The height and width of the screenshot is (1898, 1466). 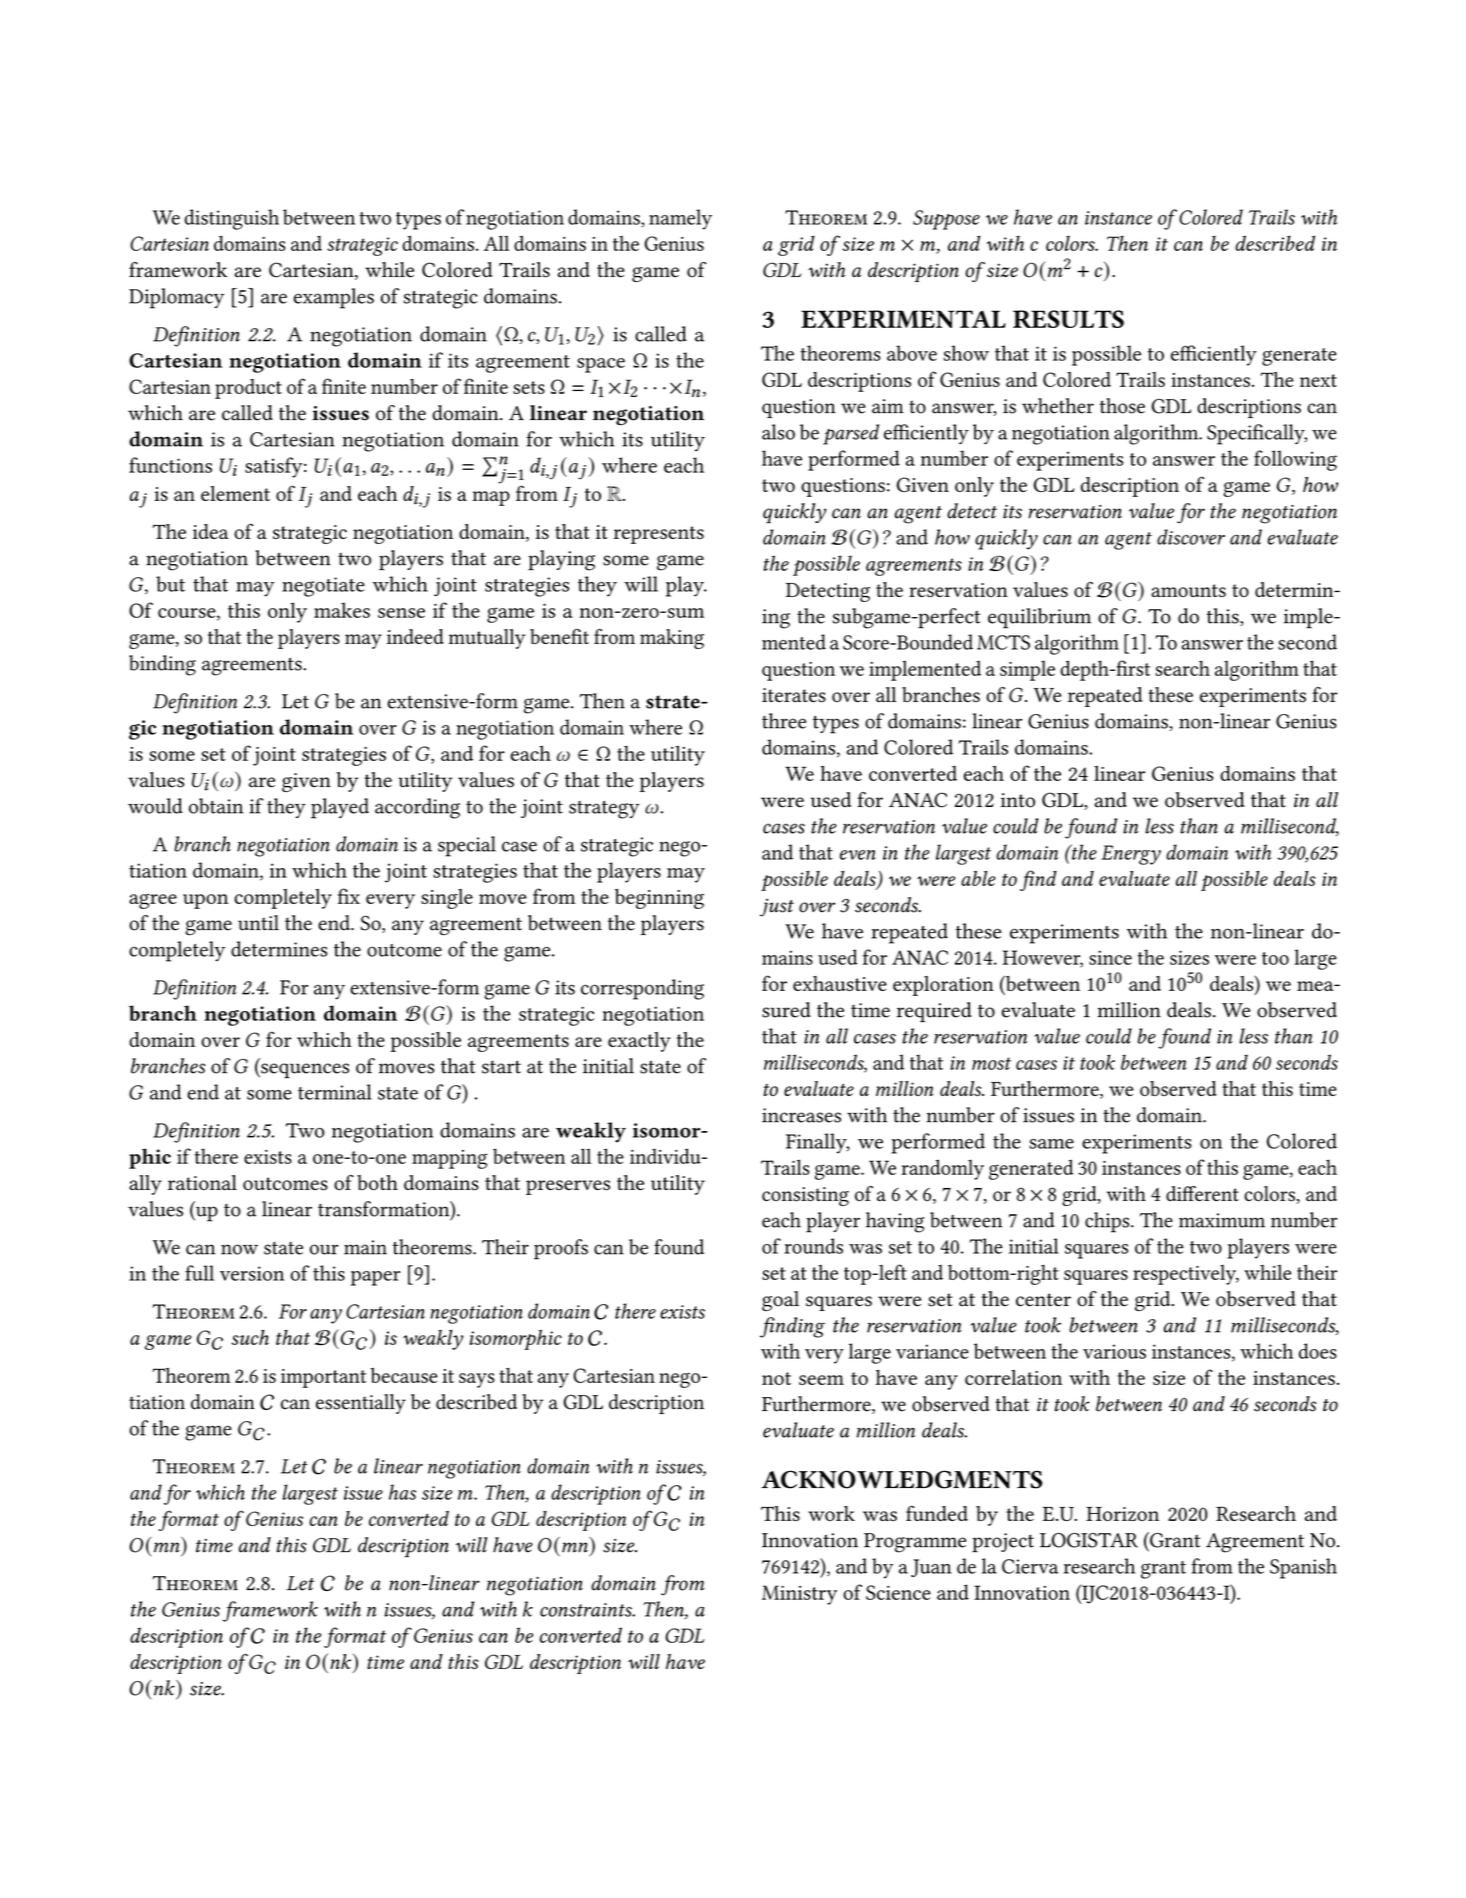 What do you see at coordinates (402, 1492) in the screenshot?
I see `has` at bounding box center [402, 1492].
